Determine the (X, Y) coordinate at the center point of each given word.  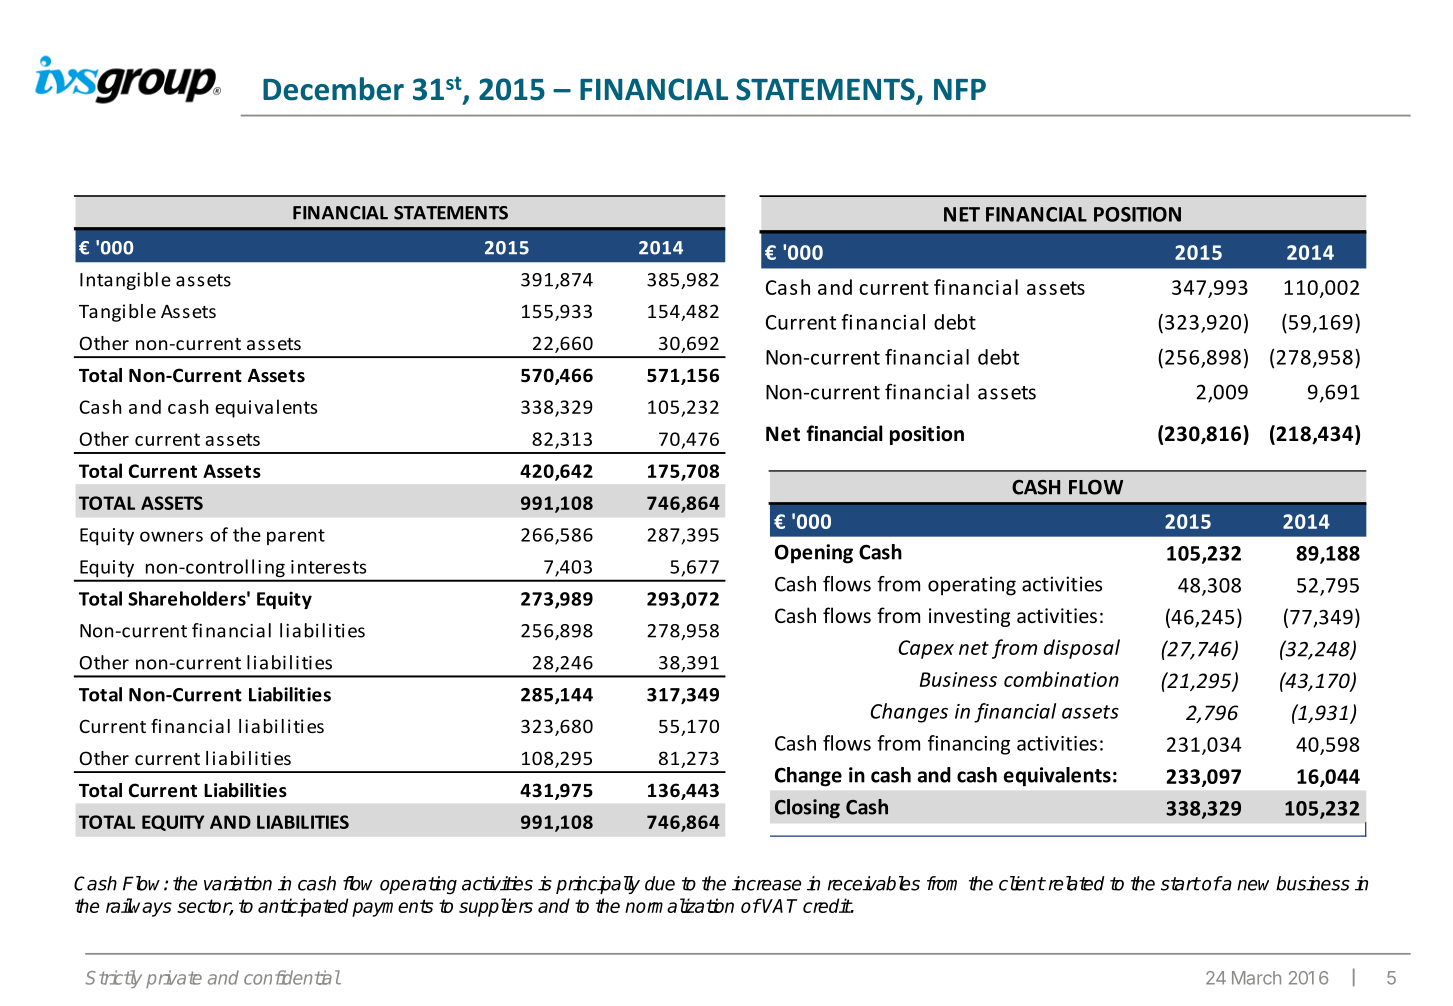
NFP (960, 89)
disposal (1082, 649)
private (174, 979)
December (333, 89)
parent (296, 537)
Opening (814, 554)
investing (969, 617)
